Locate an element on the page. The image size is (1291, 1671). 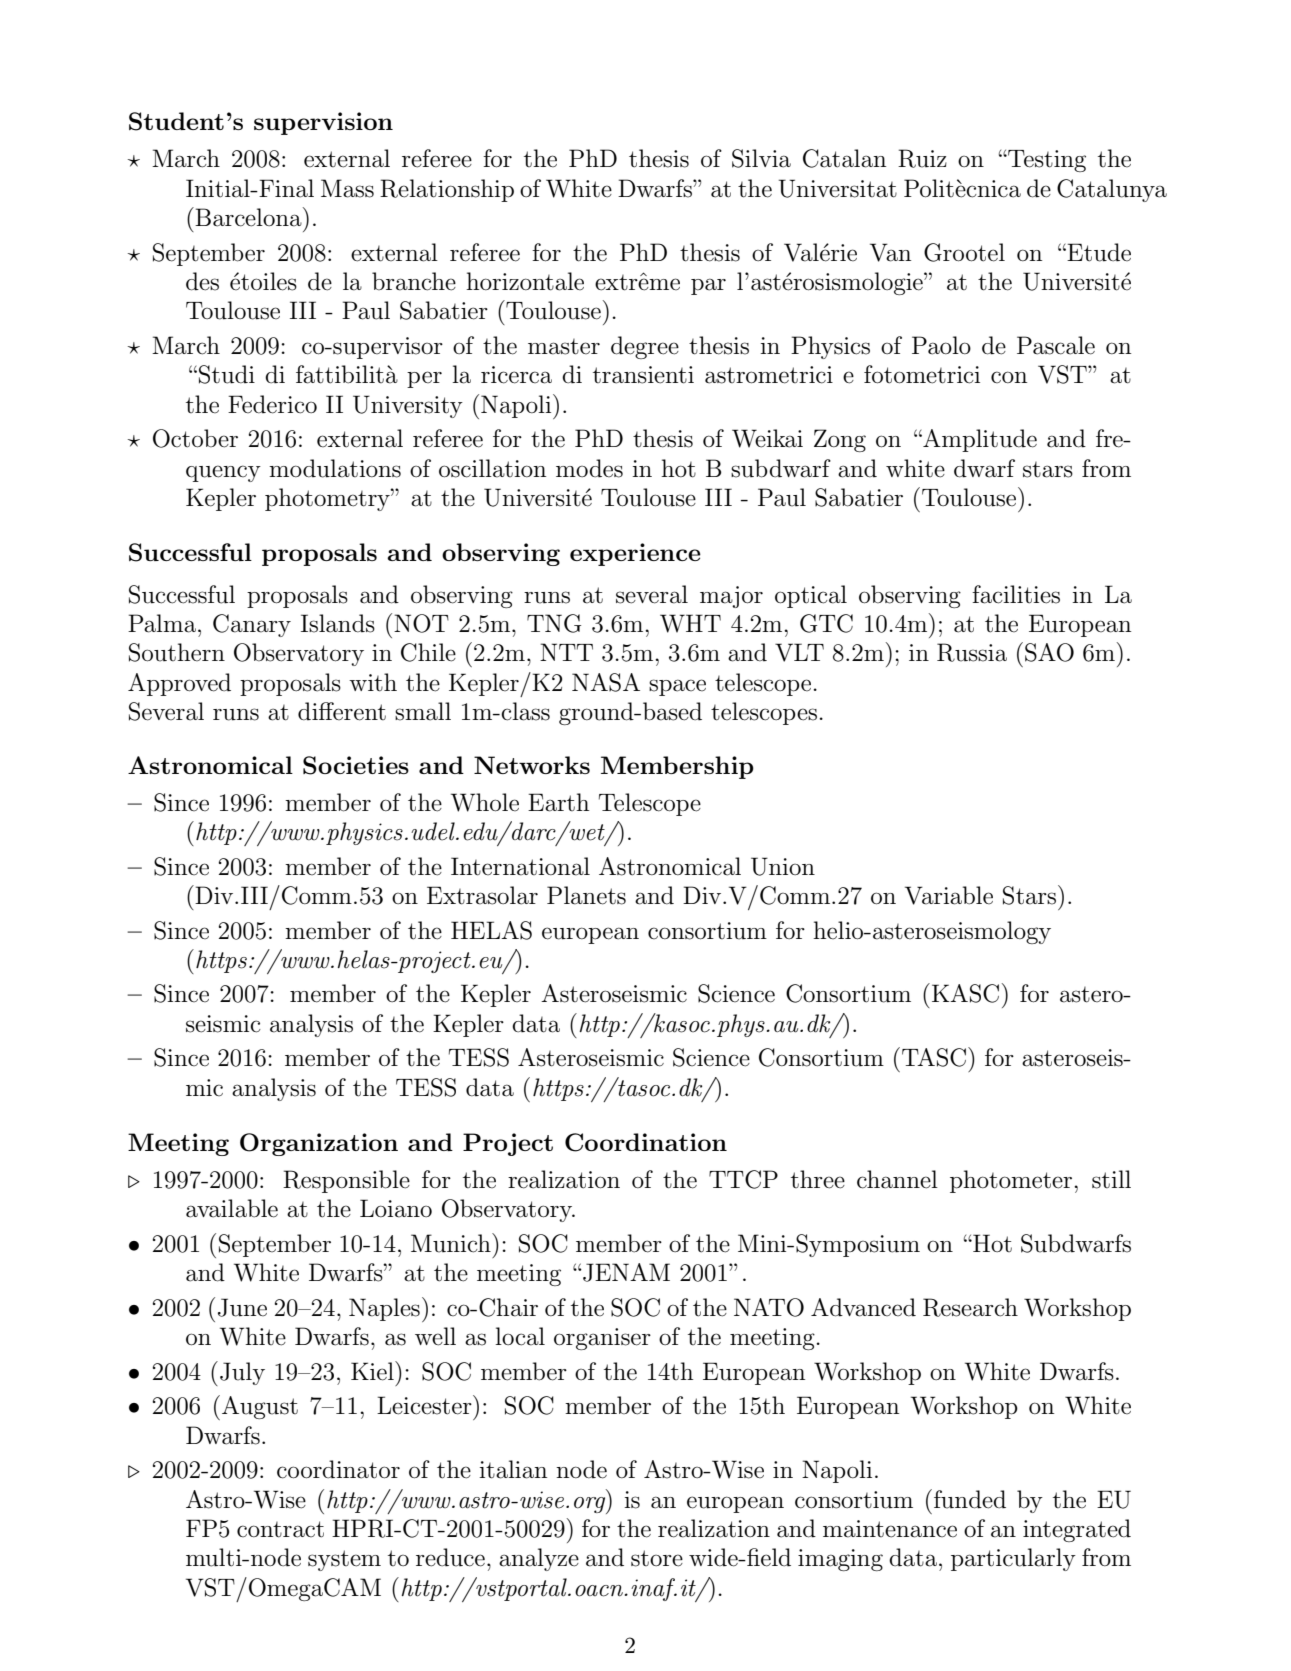
Silvia is located at coordinates (761, 158).
